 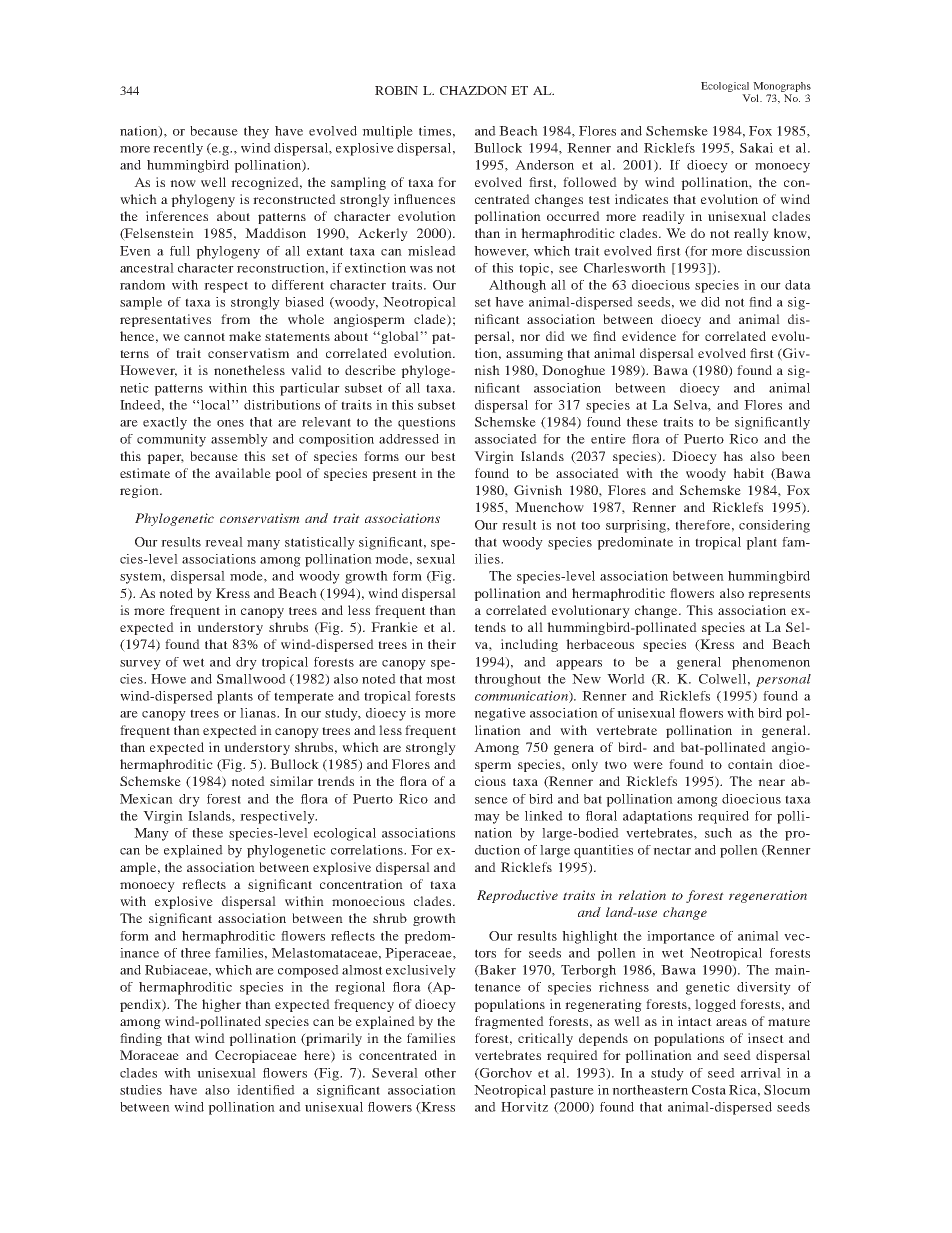 What do you see at coordinates (487, 819) in the page?
I see `may` at bounding box center [487, 819].
